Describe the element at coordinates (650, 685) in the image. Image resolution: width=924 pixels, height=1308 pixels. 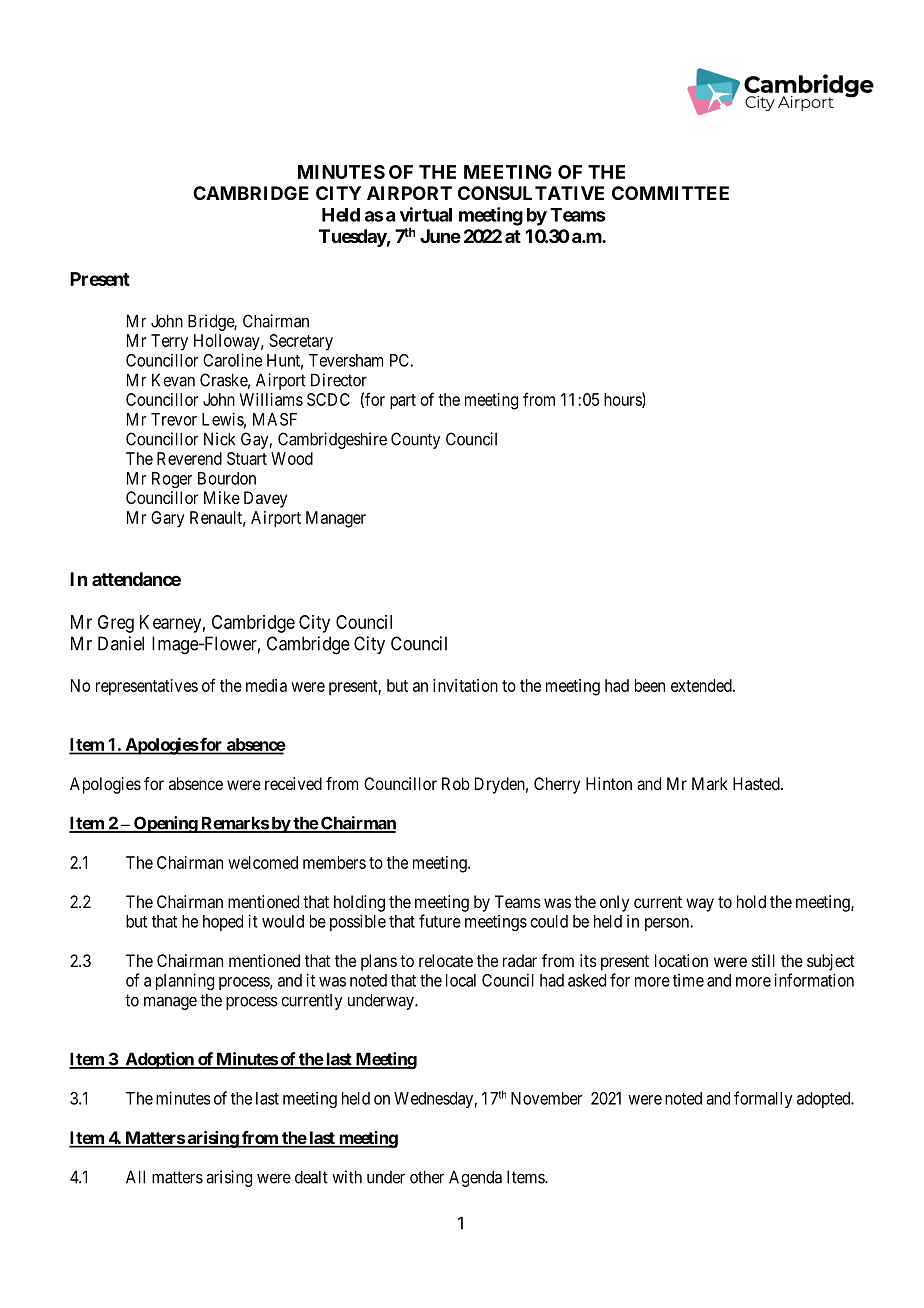
I see `been` at that location.
